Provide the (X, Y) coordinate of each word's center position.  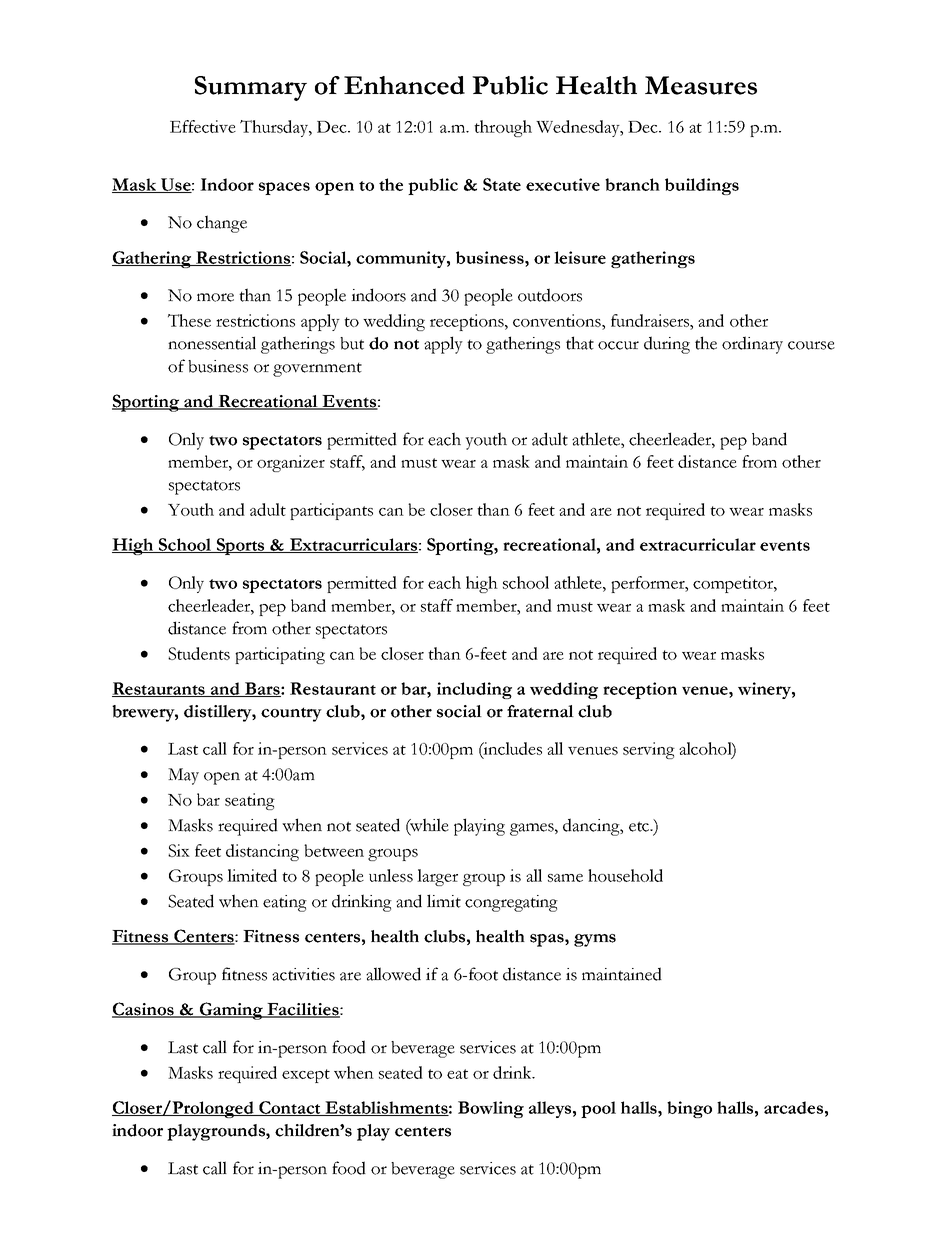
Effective (203, 126)
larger (437, 877)
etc (640, 826)
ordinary (752, 345)
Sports (240, 546)
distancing (262, 852)
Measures (701, 85)
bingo (689, 1109)
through (503, 128)
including (474, 690)
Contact (290, 1108)
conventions (558, 320)
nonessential (212, 343)
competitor (734, 584)
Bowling (491, 1109)
